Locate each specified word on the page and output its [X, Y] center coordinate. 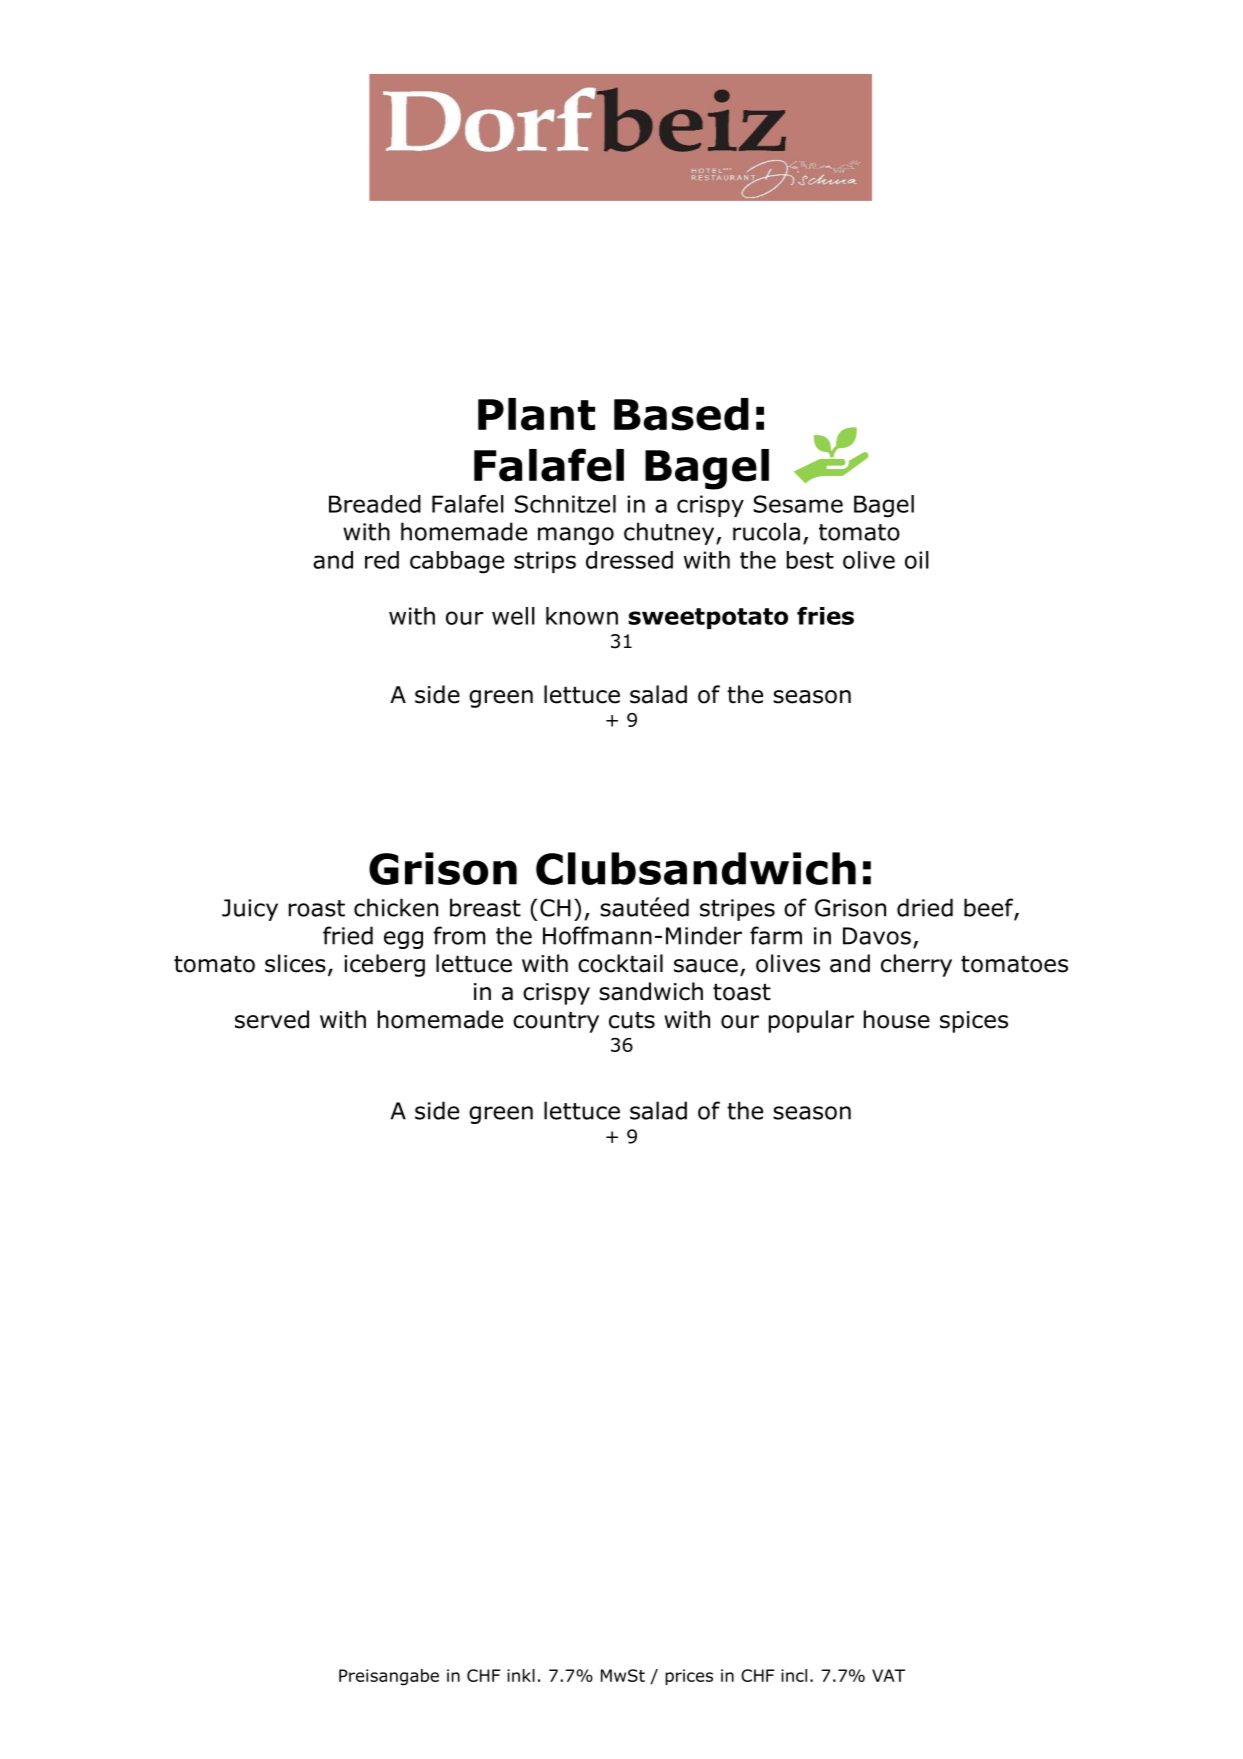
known [582, 616]
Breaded [375, 504]
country [556, 1022]
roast [317, 908]
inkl [521, 1675]
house [897, 1019]
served [272, 1019]
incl [794, 1675]
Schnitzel [565, 504]
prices [689, 1677]
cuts [632, 1020]
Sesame [798, 504]
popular [811, 1021]
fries [825, 616]
